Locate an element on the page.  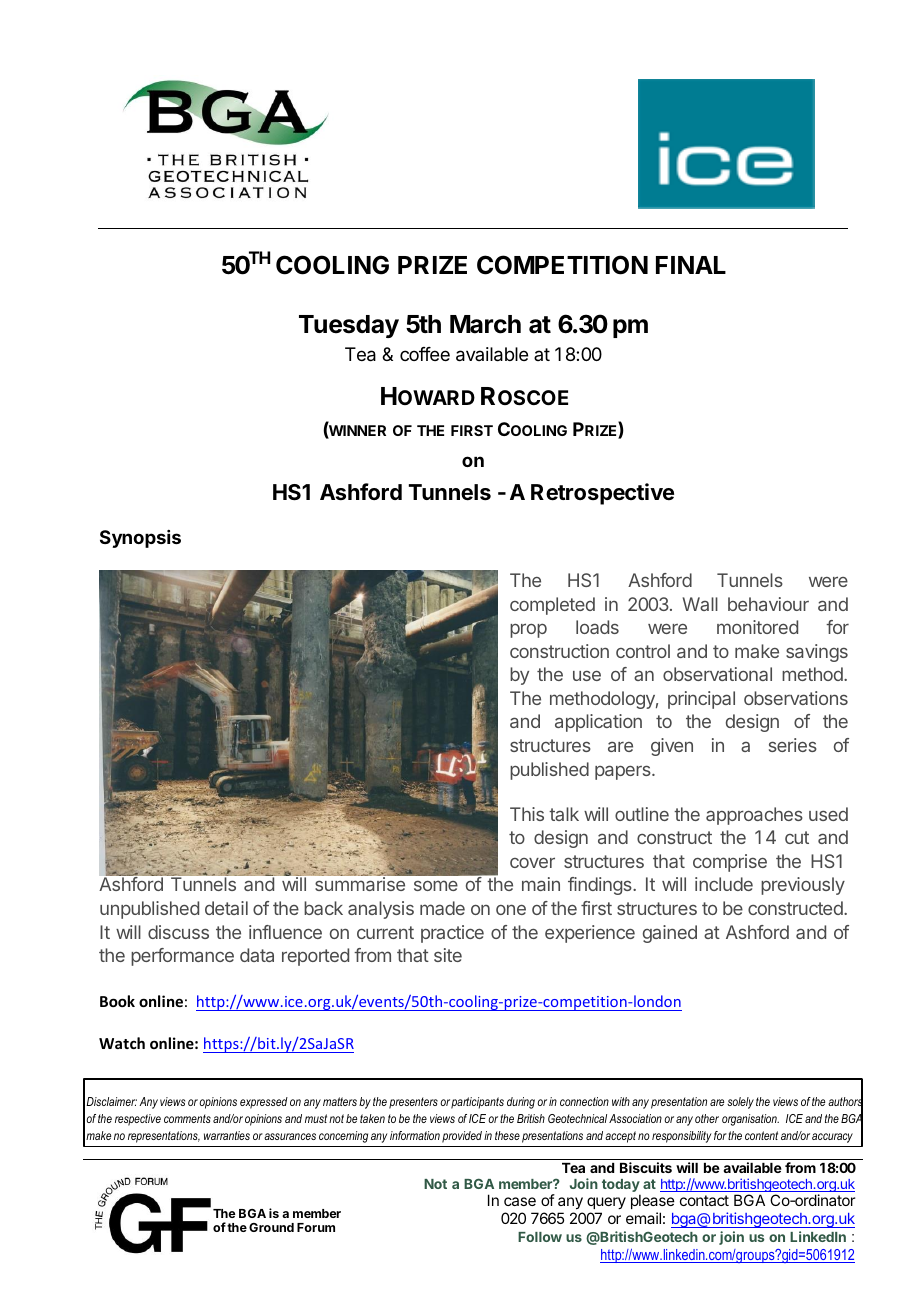
one is located at coordinates (511, 909).
